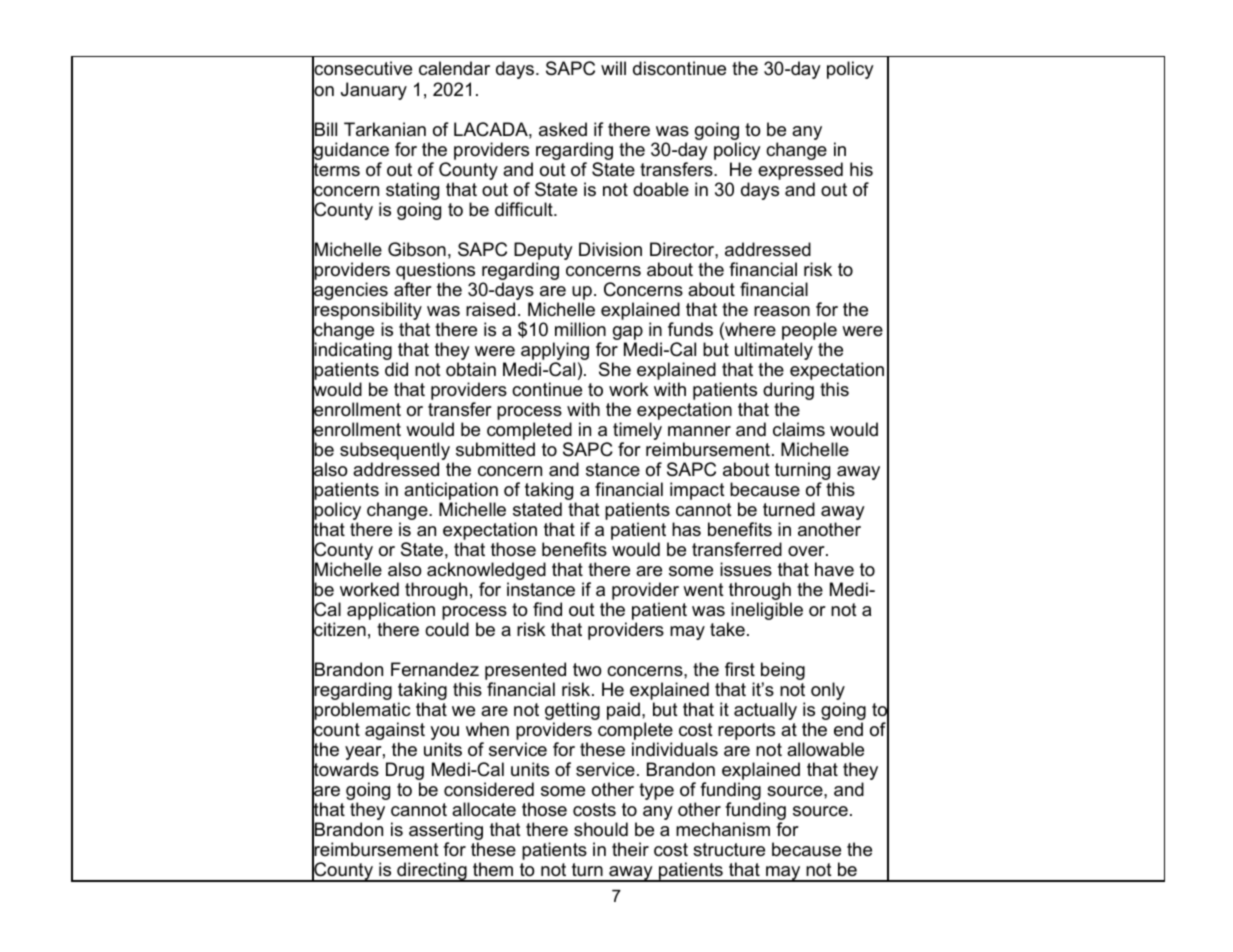 Image resolution: width=1233 pixels, height=952 pixels. Describe the element at coordinates (729, 849) in the screenshot. I see `structure` at that location.
